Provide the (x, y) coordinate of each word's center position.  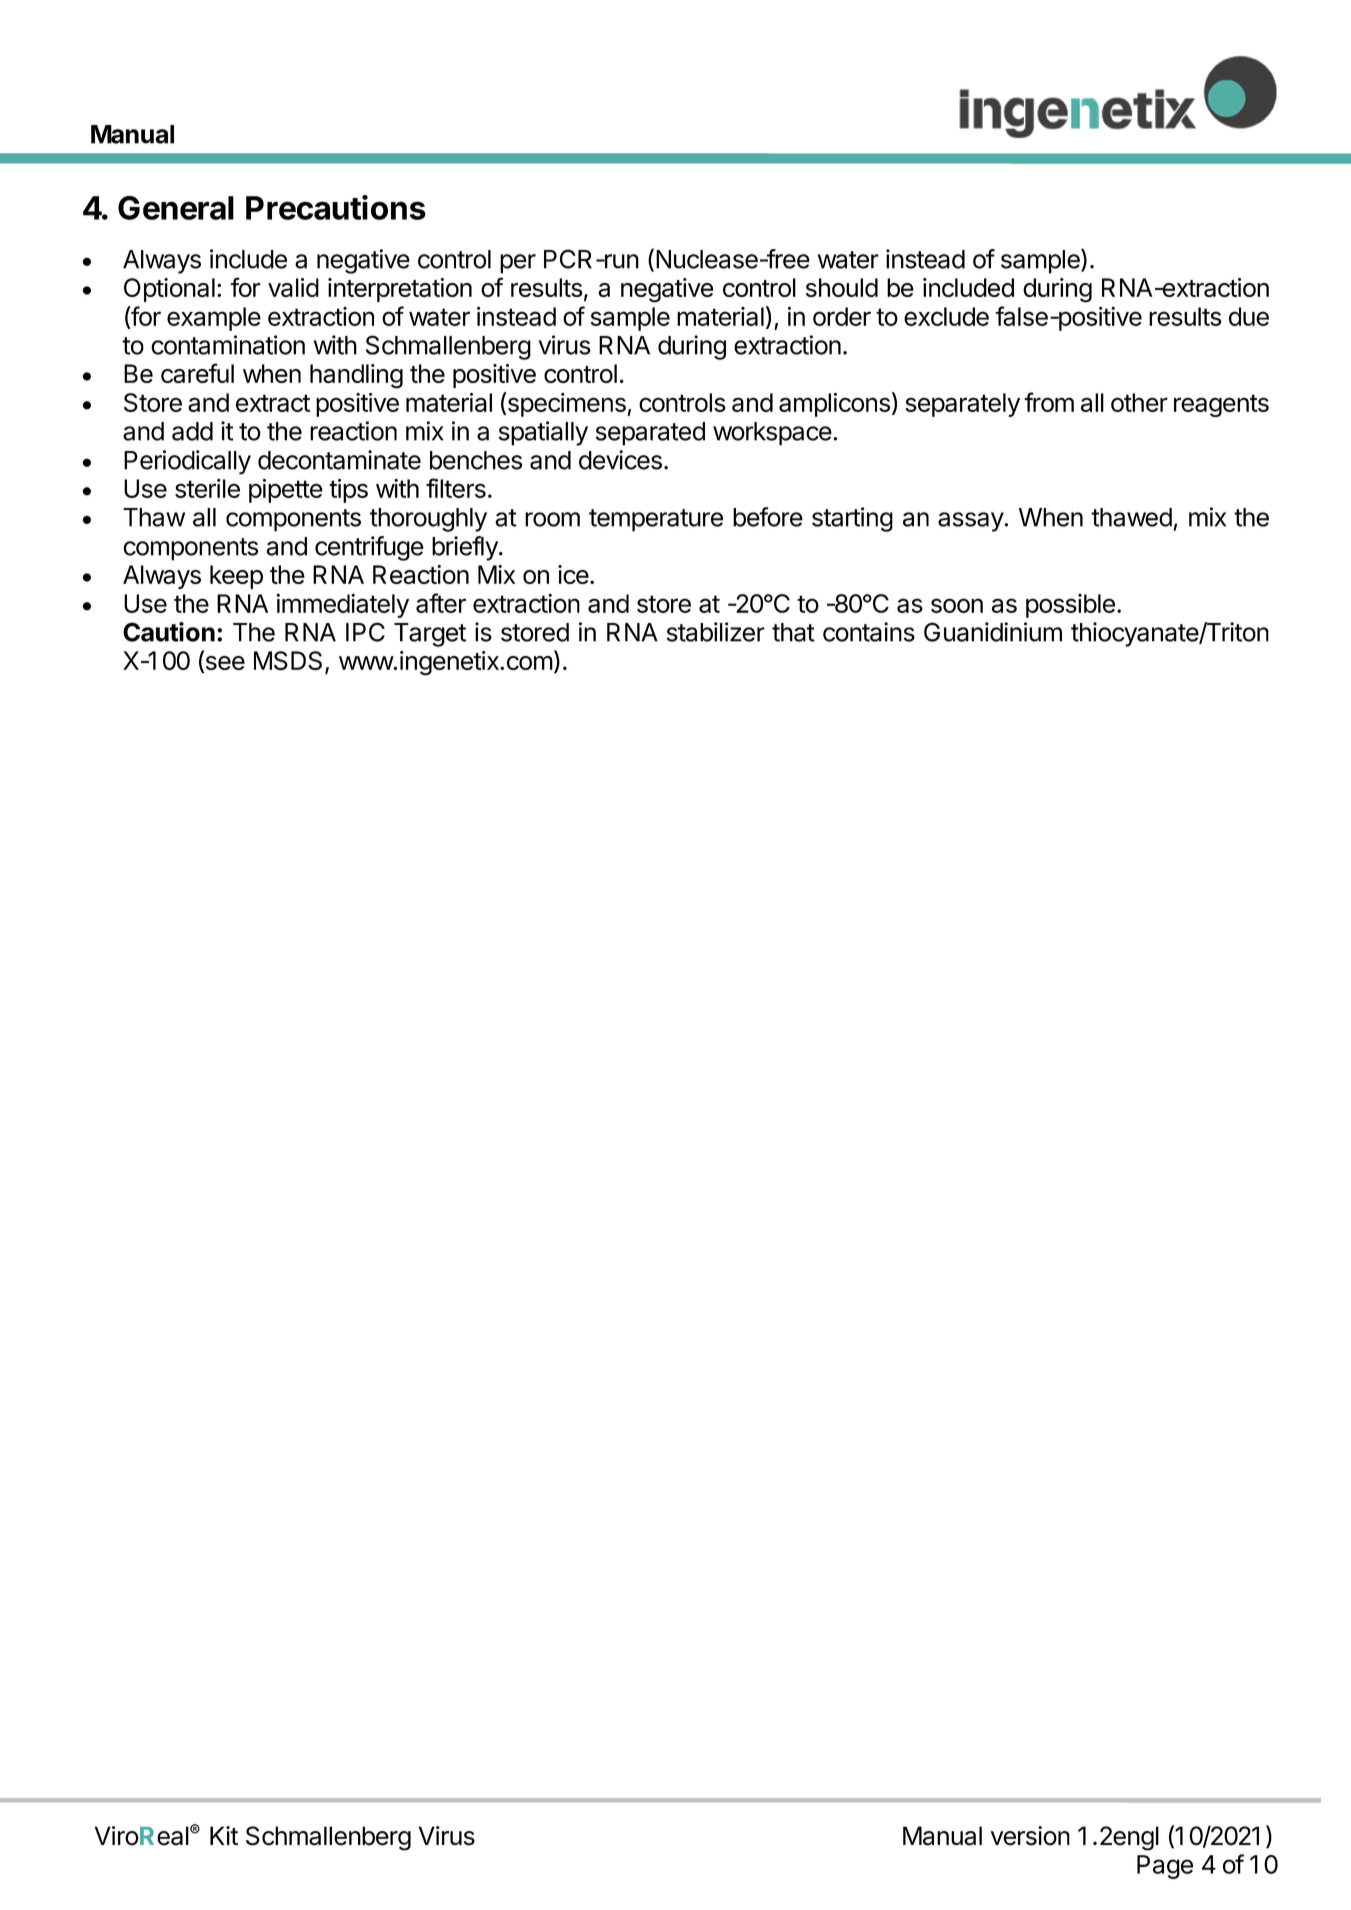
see (224, 664)
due (1249, 316)
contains (869, 632)
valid (293, 287)
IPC (365, 632)
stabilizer (716, 632)
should (842, 287)
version (1030, 1836)
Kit (224, 1835)
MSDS (288, 661)
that (793, 632)
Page (1165, 1867)
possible (1070, 606)
